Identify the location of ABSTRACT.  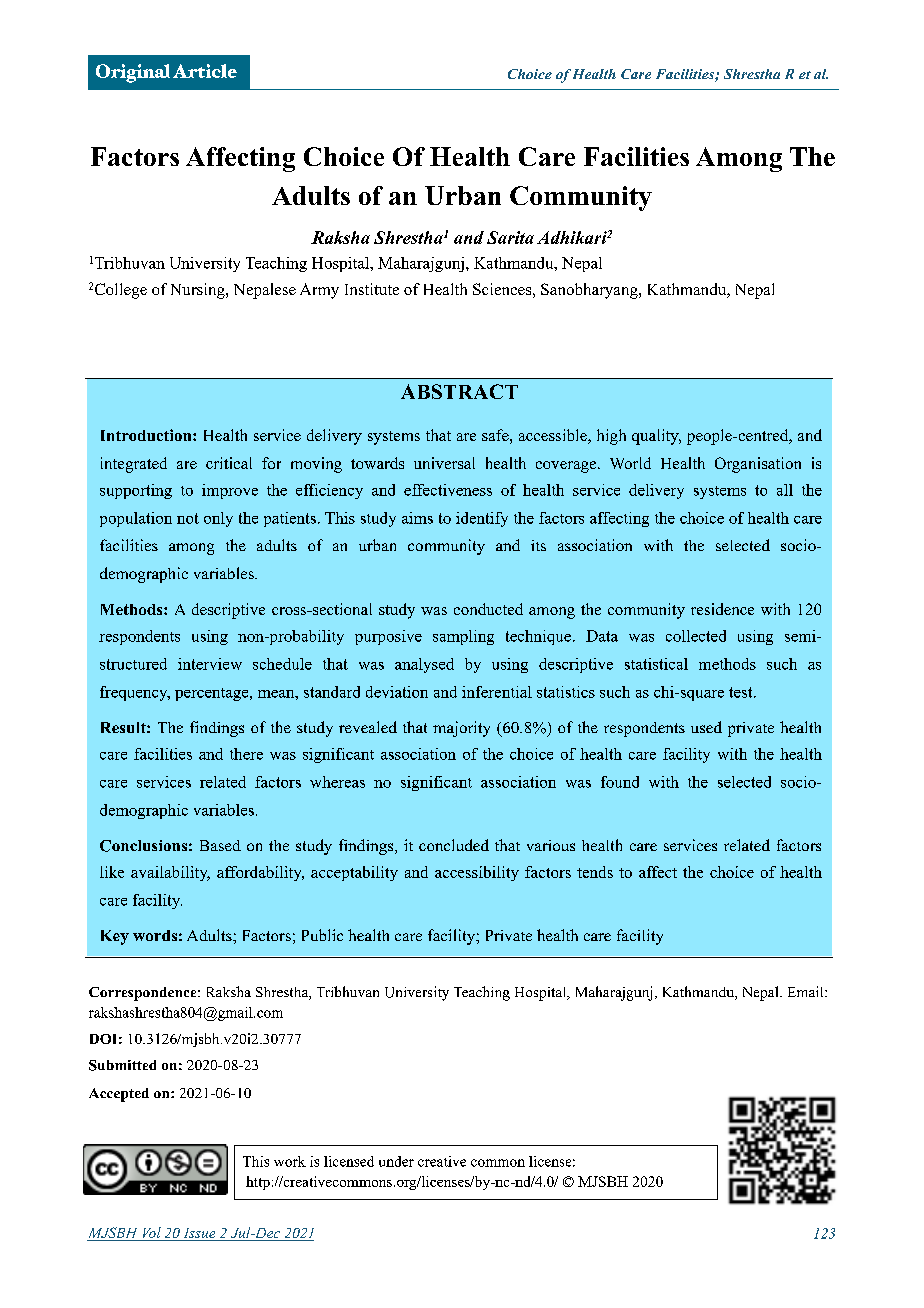
(459, 391).
